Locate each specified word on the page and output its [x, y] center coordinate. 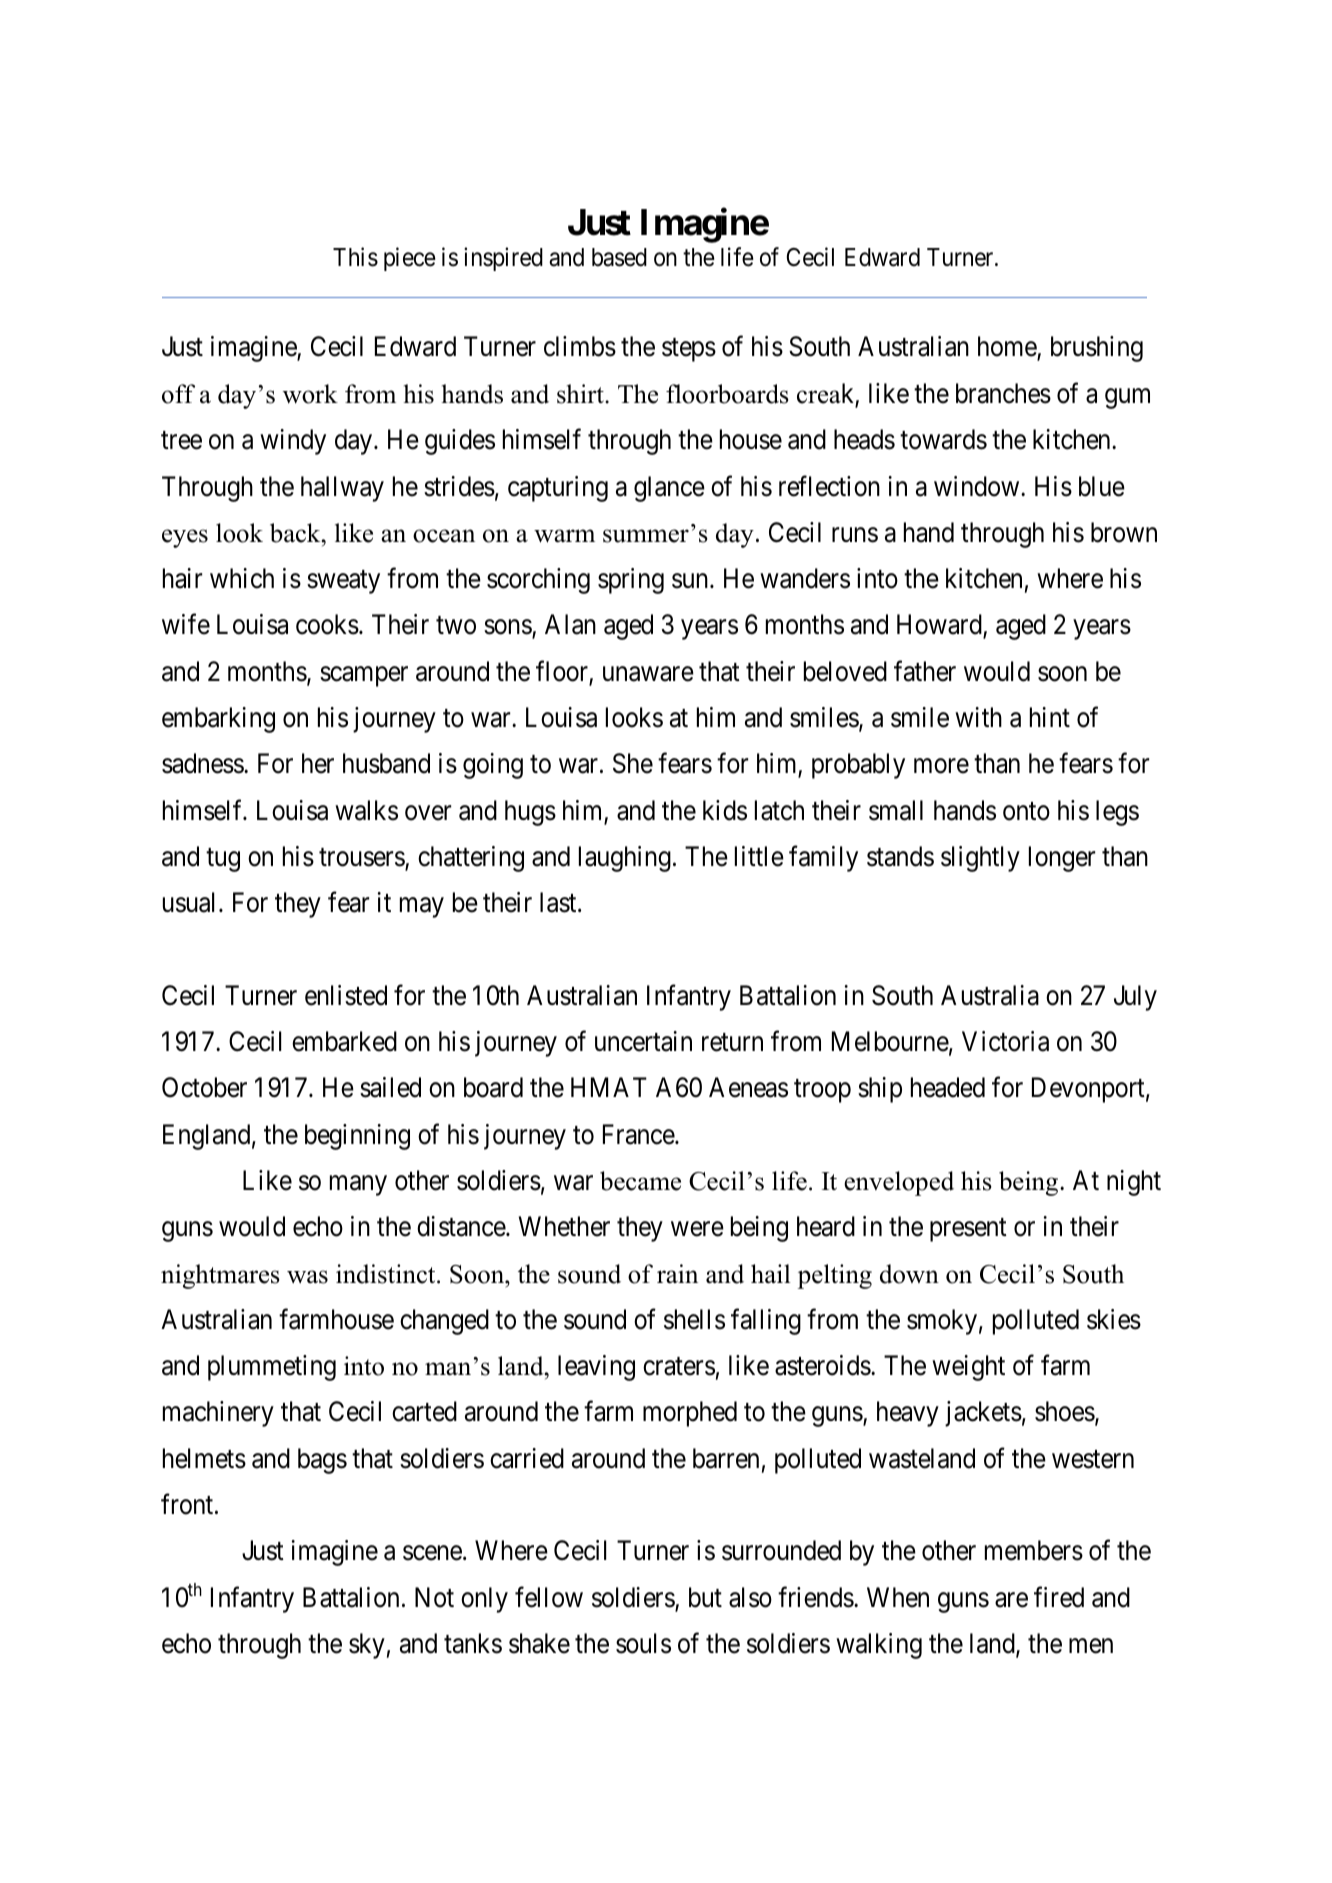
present [968, 1230]
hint [1050, 717]
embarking [218, 720]
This [355, 257]
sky [367, 1646]
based [619, 257]
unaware [648, 674]
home [1008, 348]
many [358, 1186]
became [640, 1181]
